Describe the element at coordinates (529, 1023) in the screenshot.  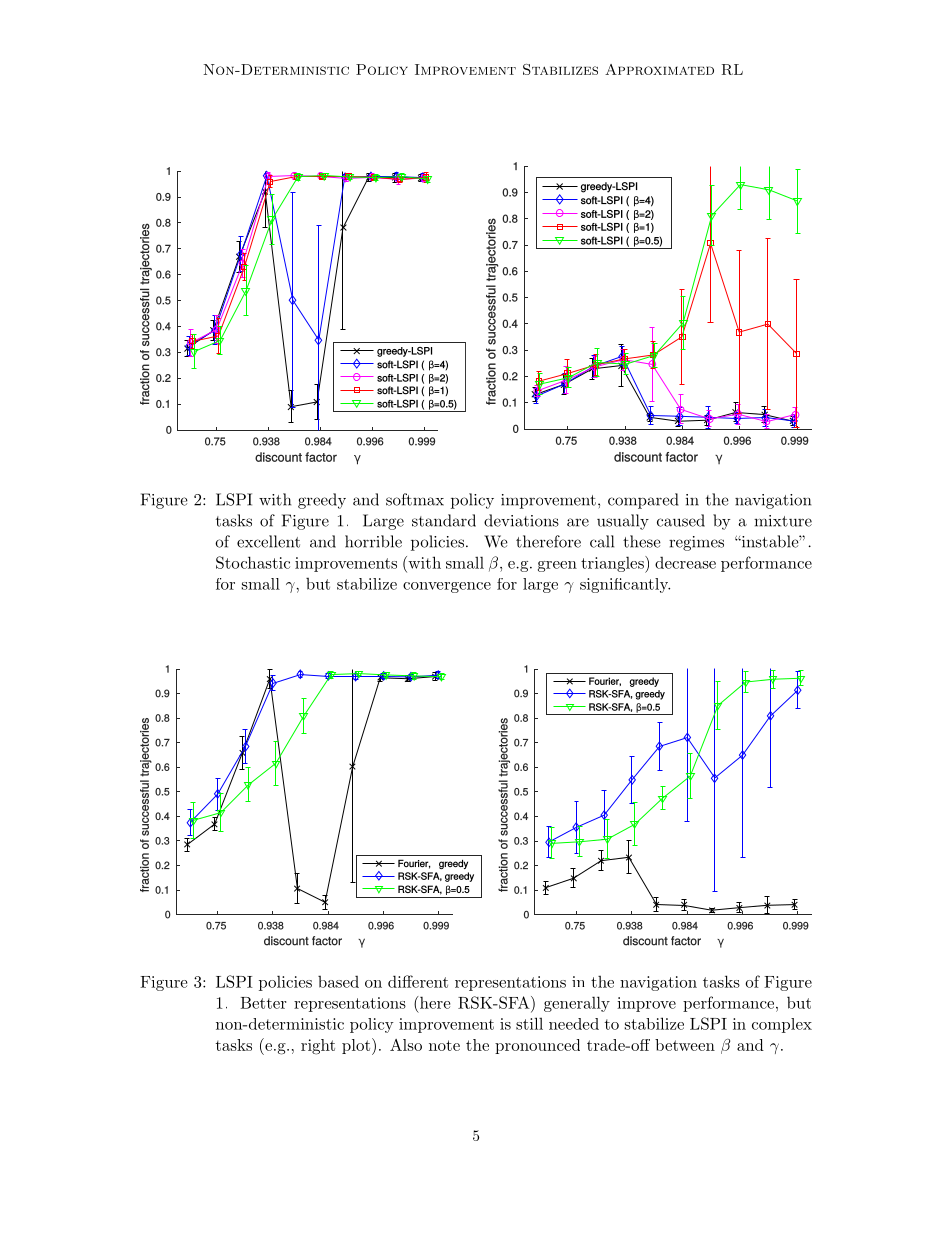
I see `still` at that location.
